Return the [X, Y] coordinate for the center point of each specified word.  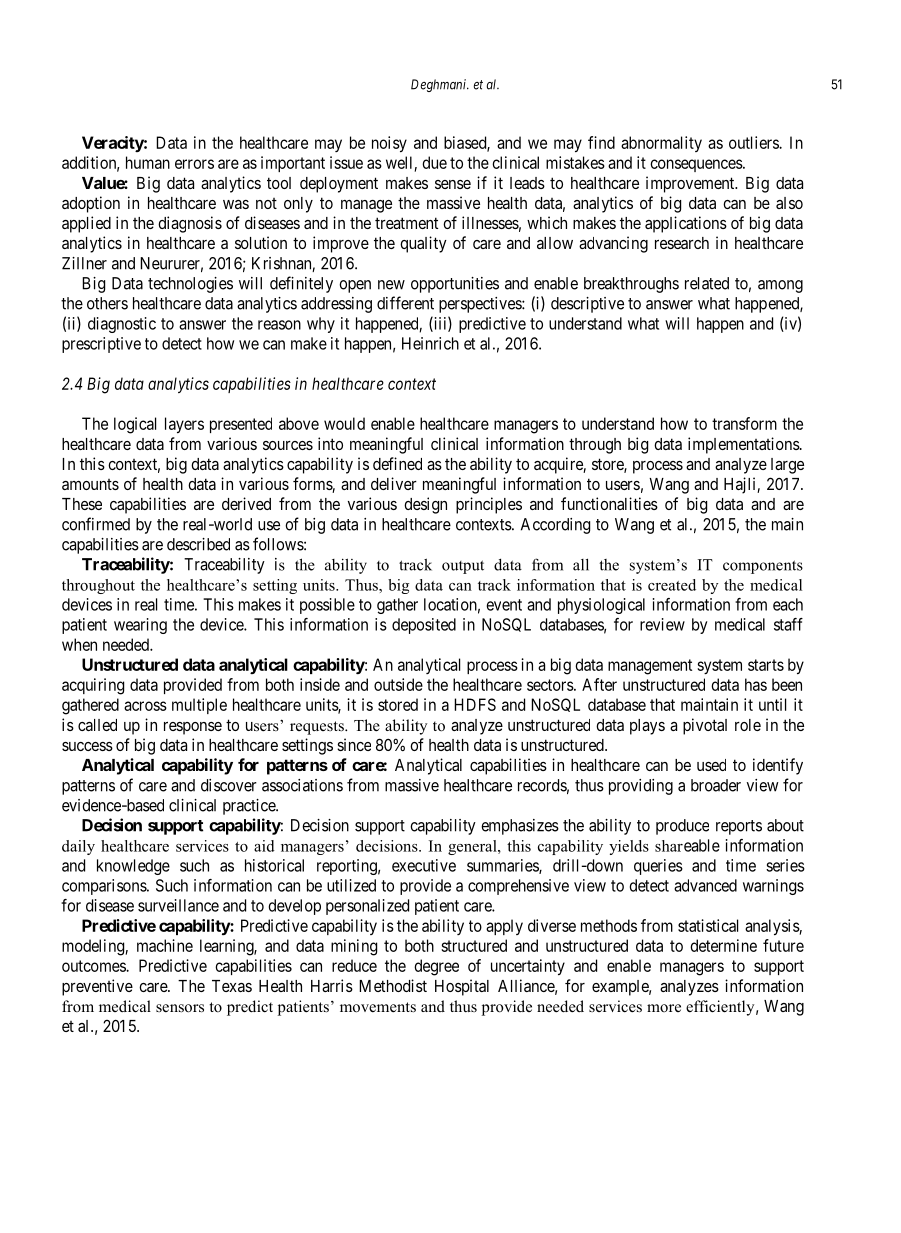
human [148, 162]
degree [436, 967]
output [463, 567]
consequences [697, 165]
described [198, 544]
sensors [180, 1008]
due [434, 162]
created [672, 585]
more [664, 1008]
